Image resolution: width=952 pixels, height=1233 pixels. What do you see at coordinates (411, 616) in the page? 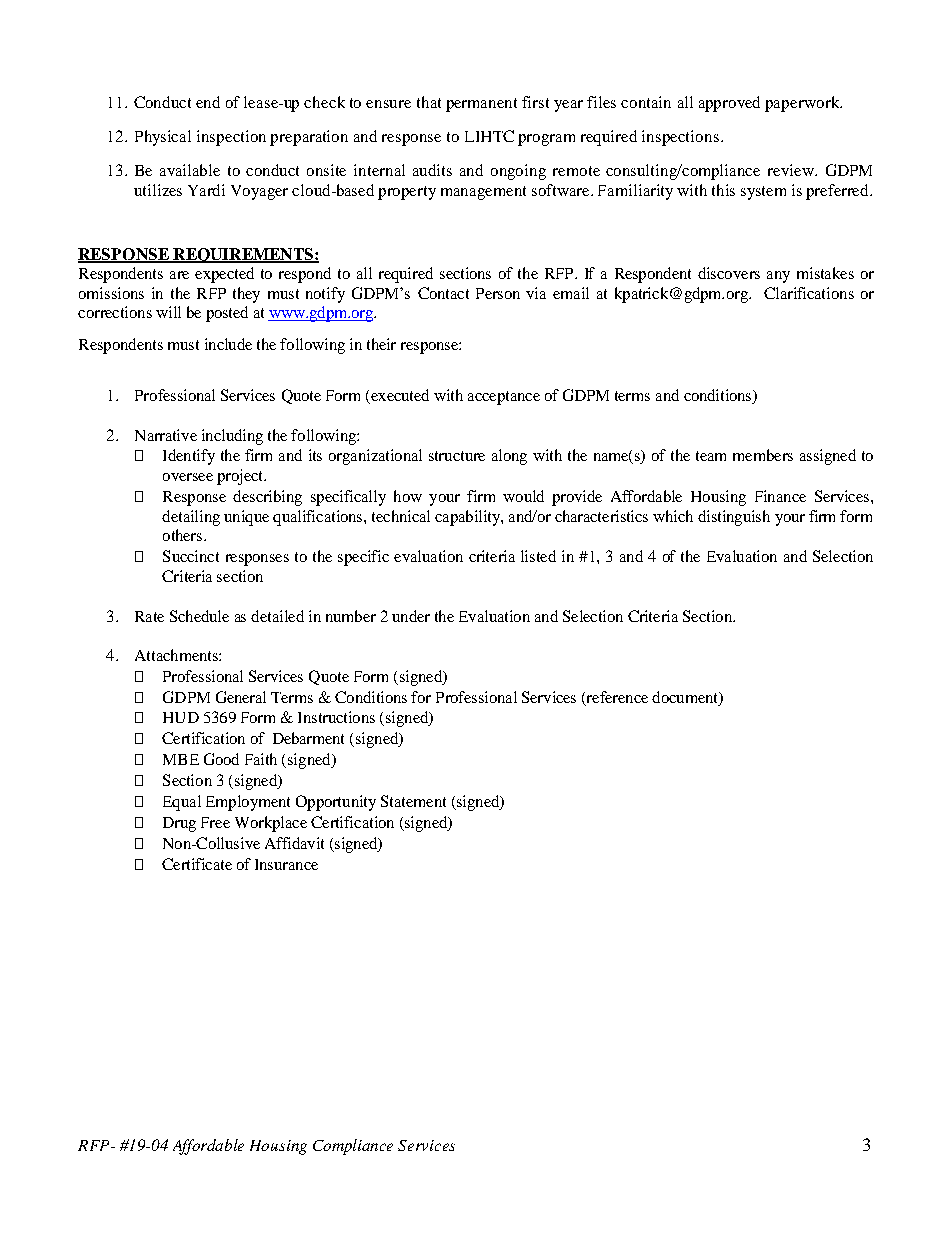
I see `under` at bounding box center [411, 616].
